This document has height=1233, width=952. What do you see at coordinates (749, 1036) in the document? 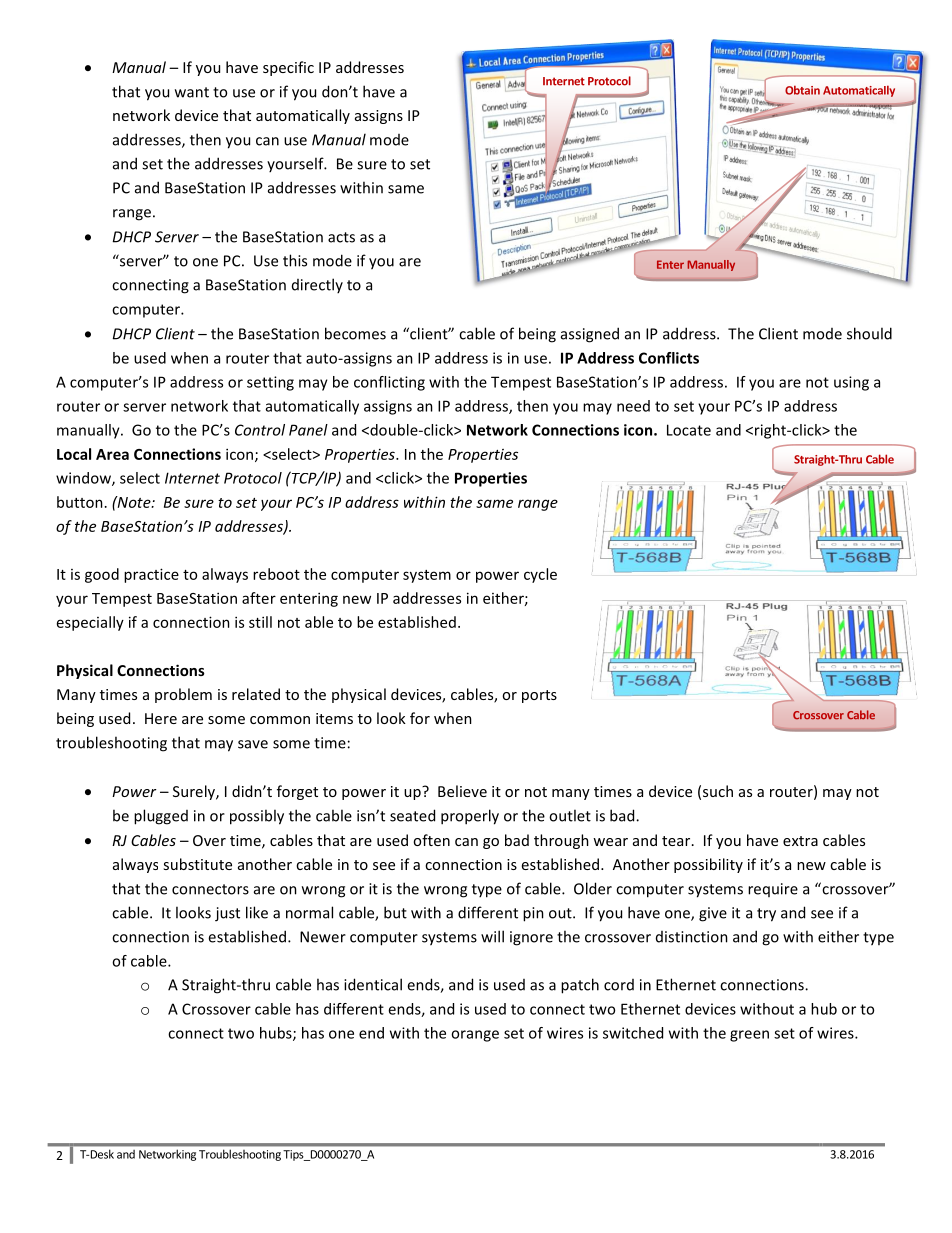
I see `green` at bounding box center [749, 1036].
